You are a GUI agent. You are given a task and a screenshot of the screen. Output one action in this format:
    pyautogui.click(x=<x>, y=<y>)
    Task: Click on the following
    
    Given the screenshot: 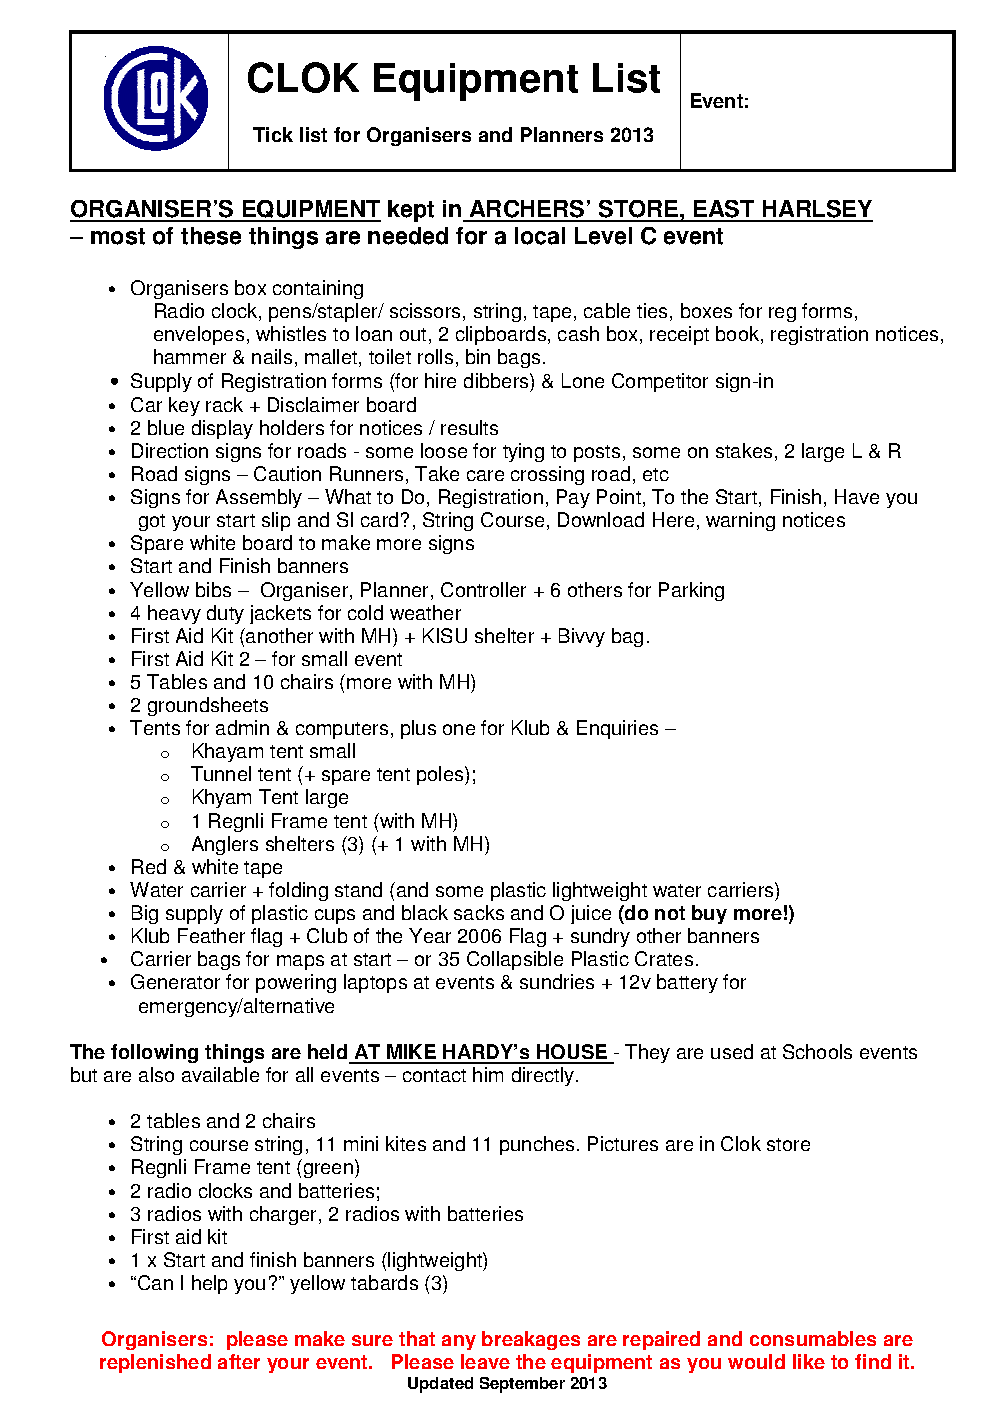 What is the action you would take?
    pyautogui.click(x=154, y=1053)
